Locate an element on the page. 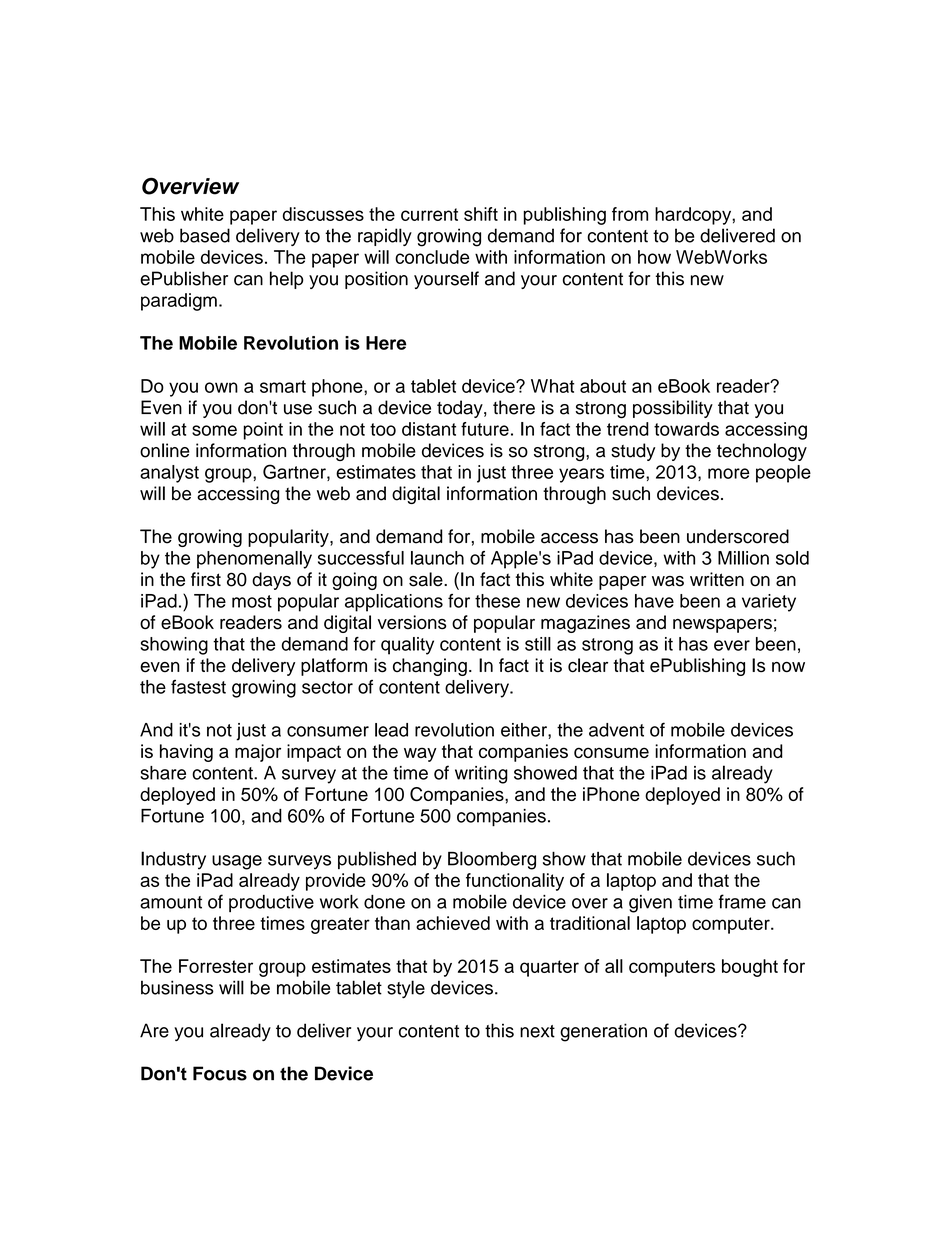 Image resolution: width=952 pixels, height=1233 pixels. shift is located at coordinates (481, 214).
